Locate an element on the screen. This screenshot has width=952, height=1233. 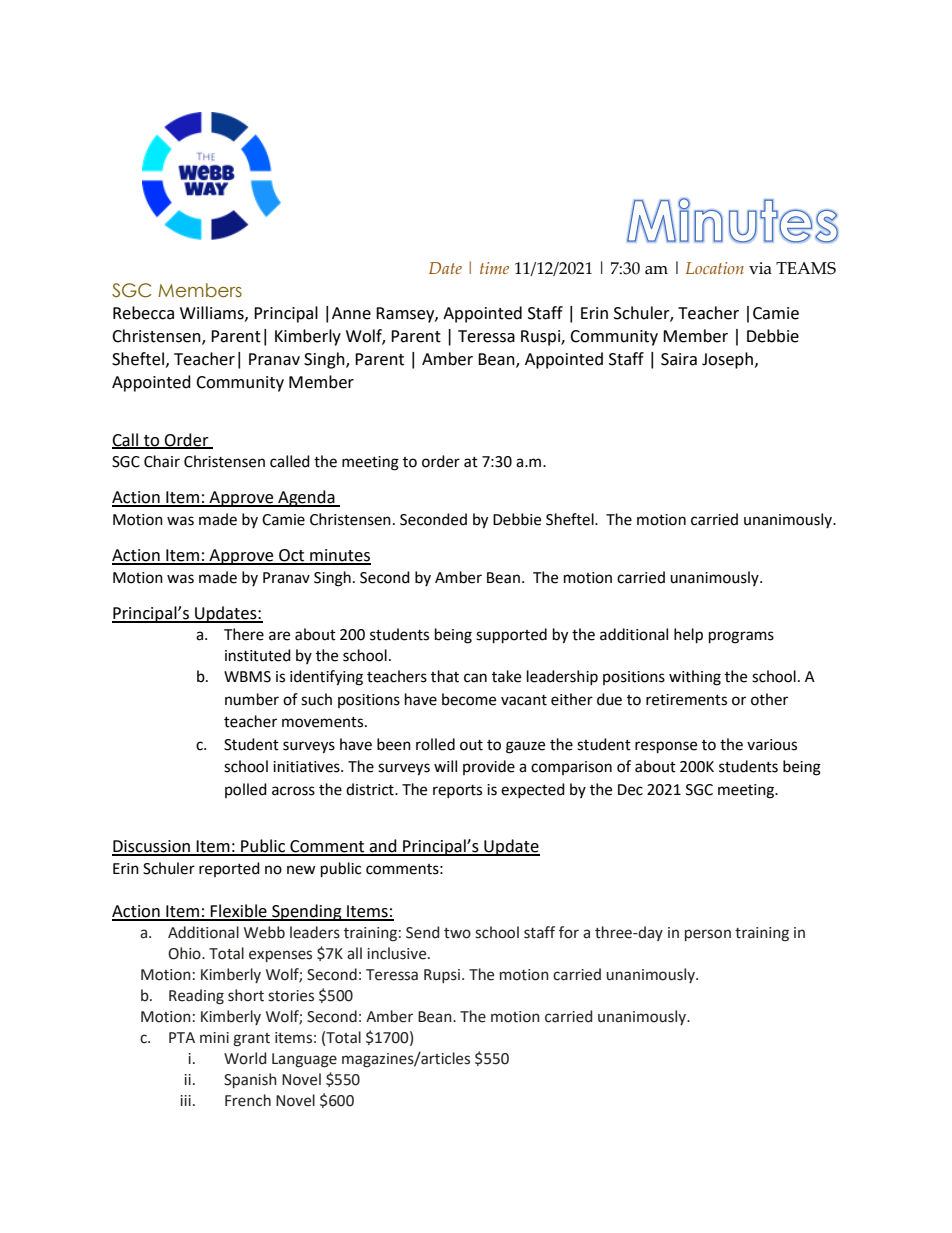
Rebecca is located at coordinates (143, 313).
